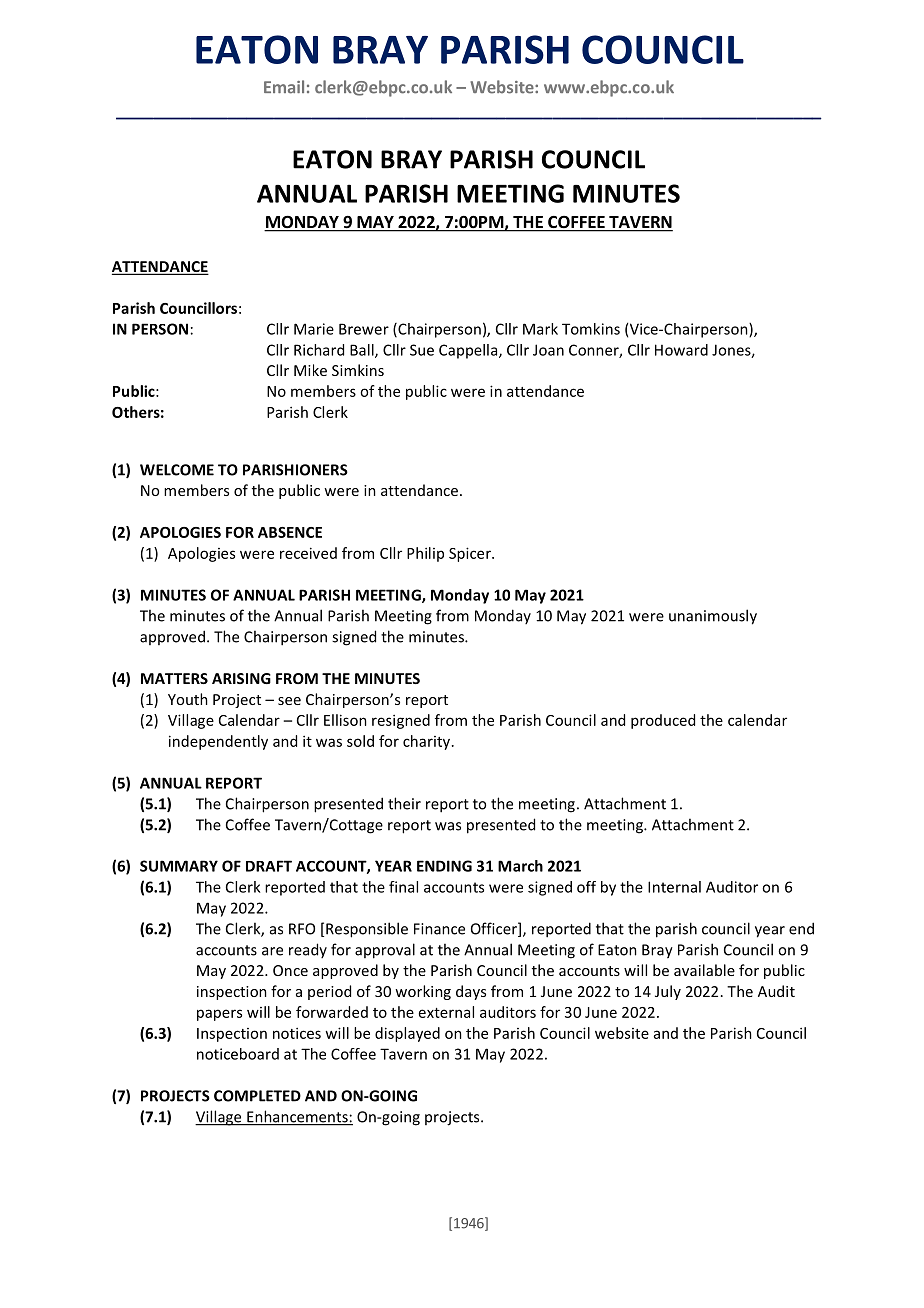 This document has width=924, height=1308. I want to click on displayed, so click(407, 1034).
